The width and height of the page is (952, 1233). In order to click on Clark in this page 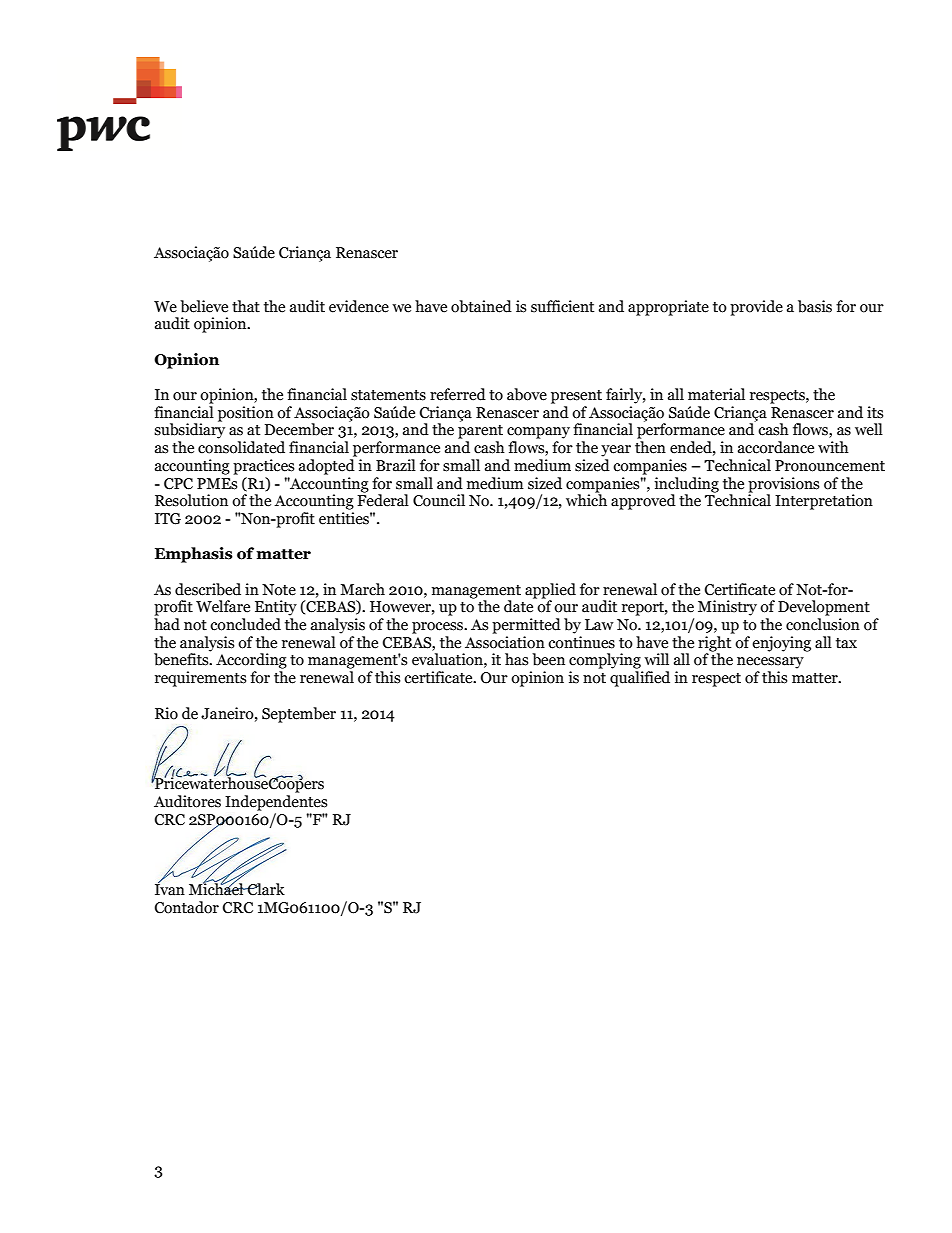, I will do `click(265, 889)`.
